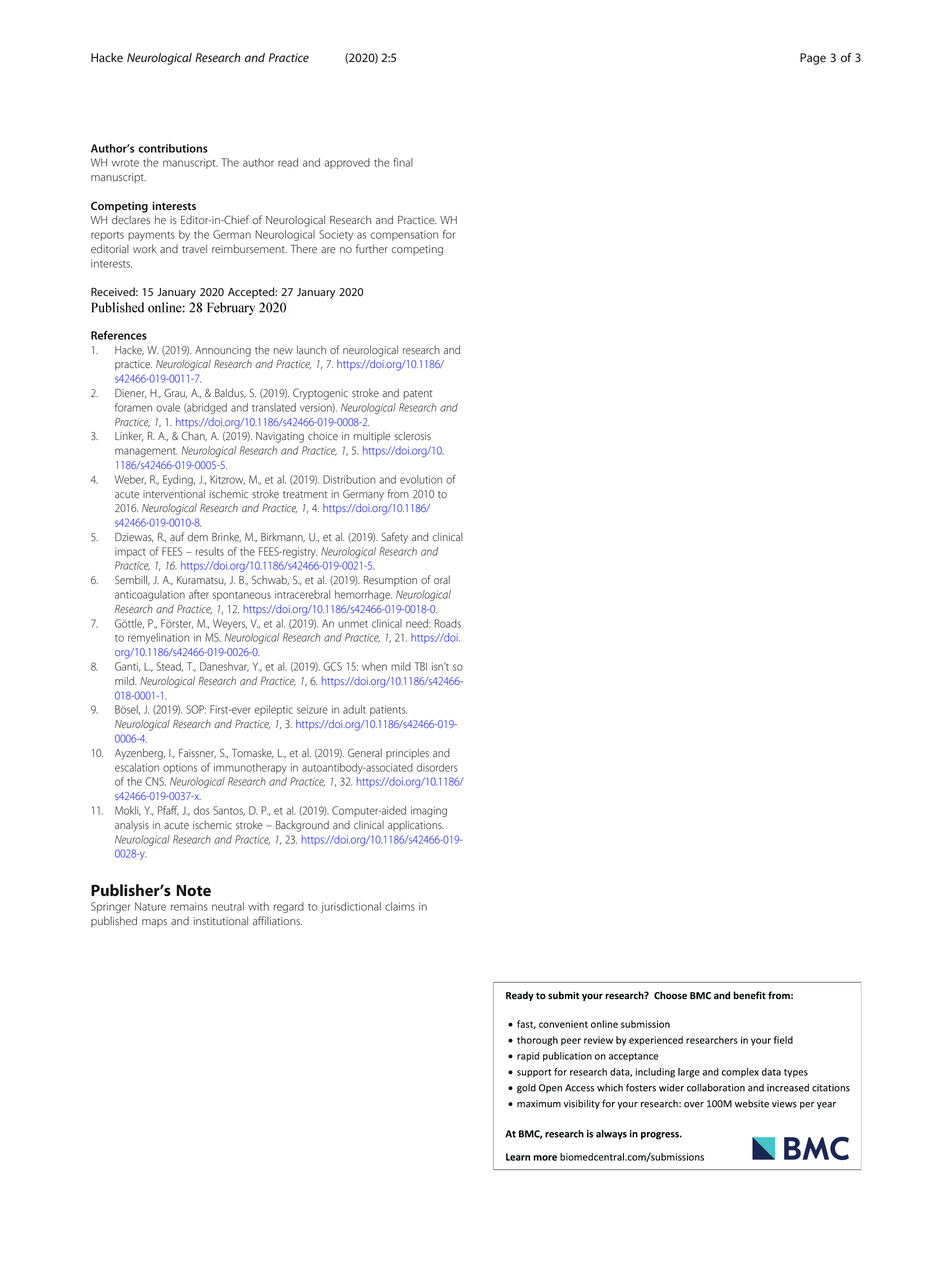 The width and height of the document is (952, 1265). Describe the element at coordinates (196, 709) in the document. I see `SOP` at that location.
